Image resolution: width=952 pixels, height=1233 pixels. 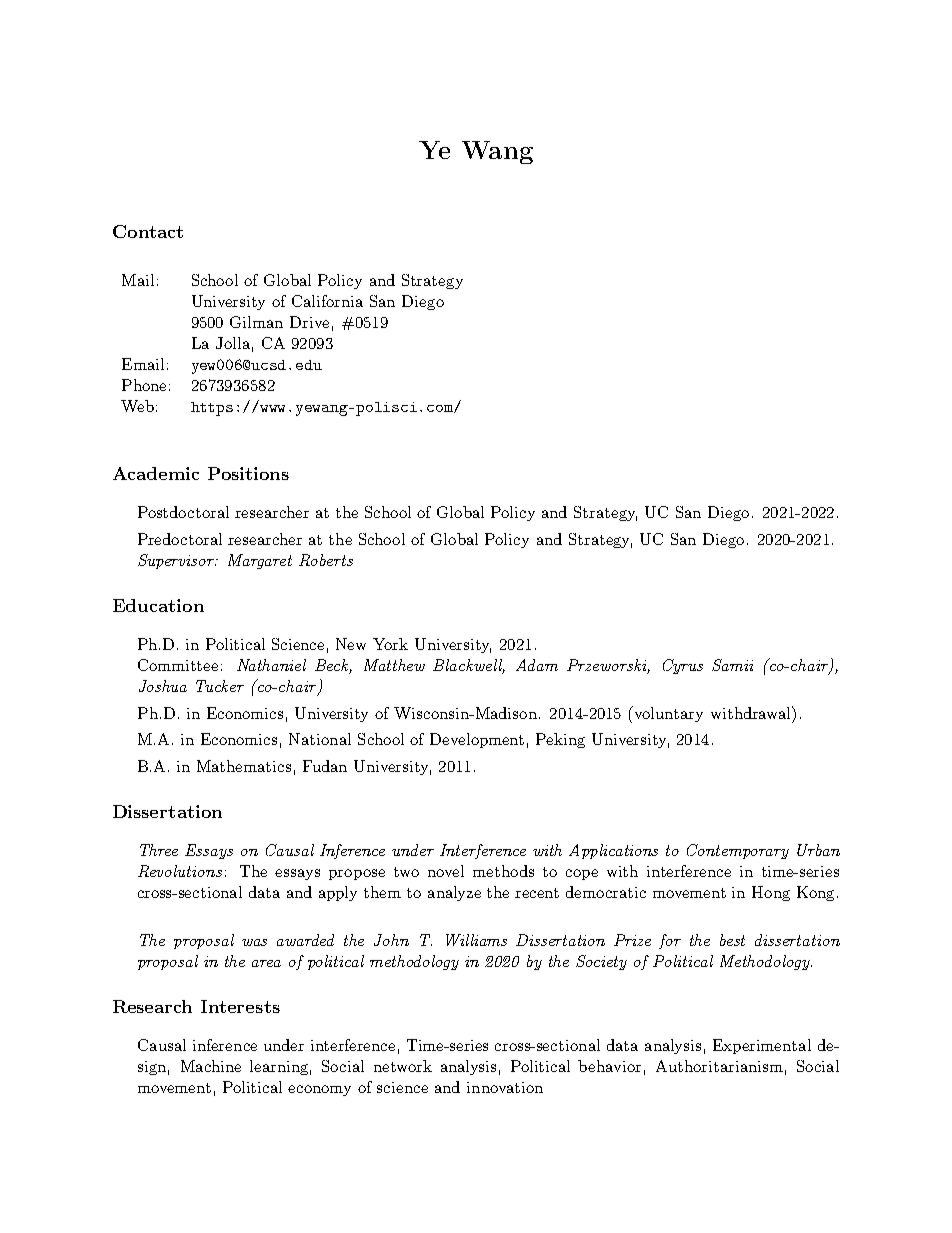 I want to click on Authoritarianism, so click(x=719, y=1066).
